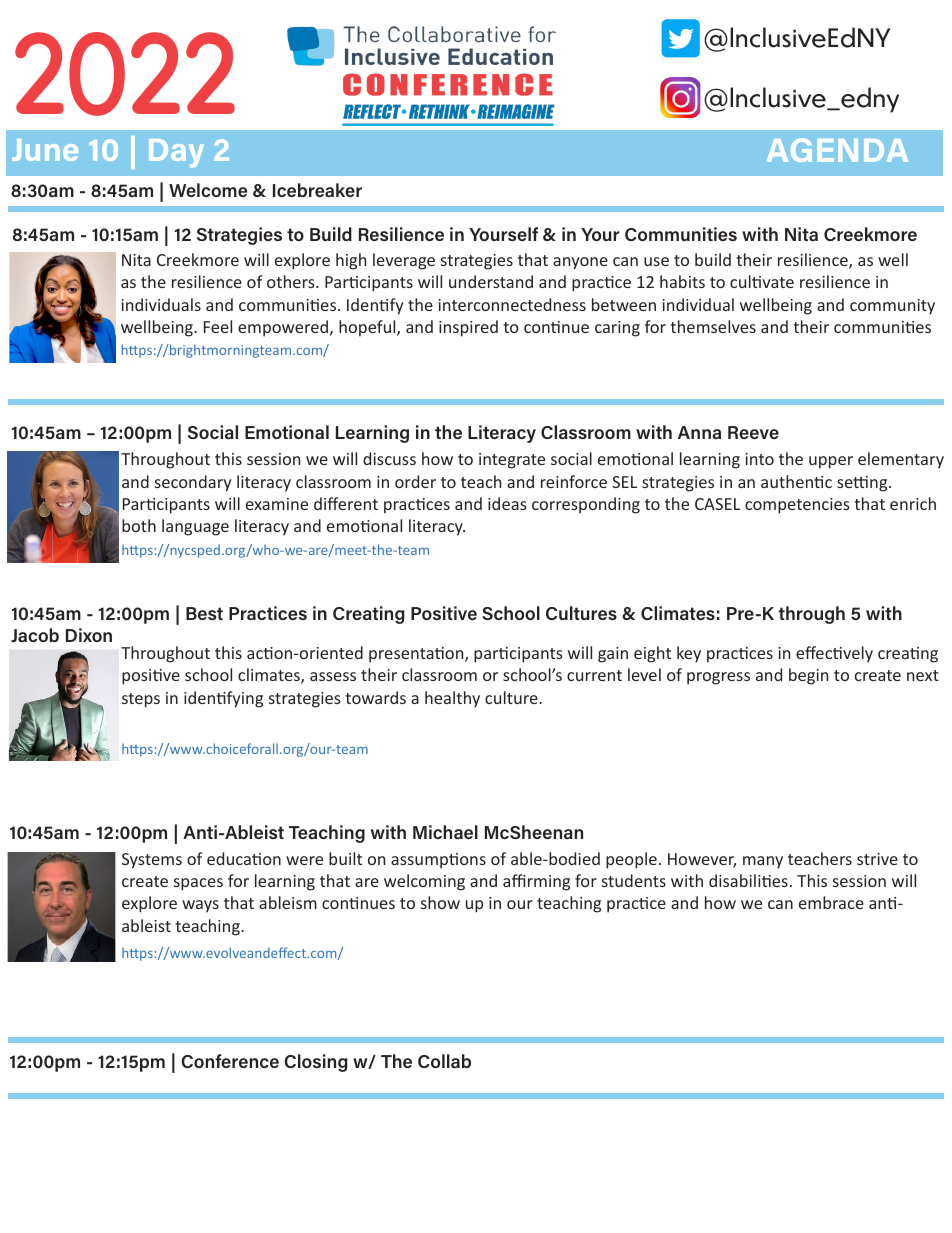  What do you see at coordinates (317, 190) in the screenshot?
I see `Icebreaker` at bounding box center [317, 190].
